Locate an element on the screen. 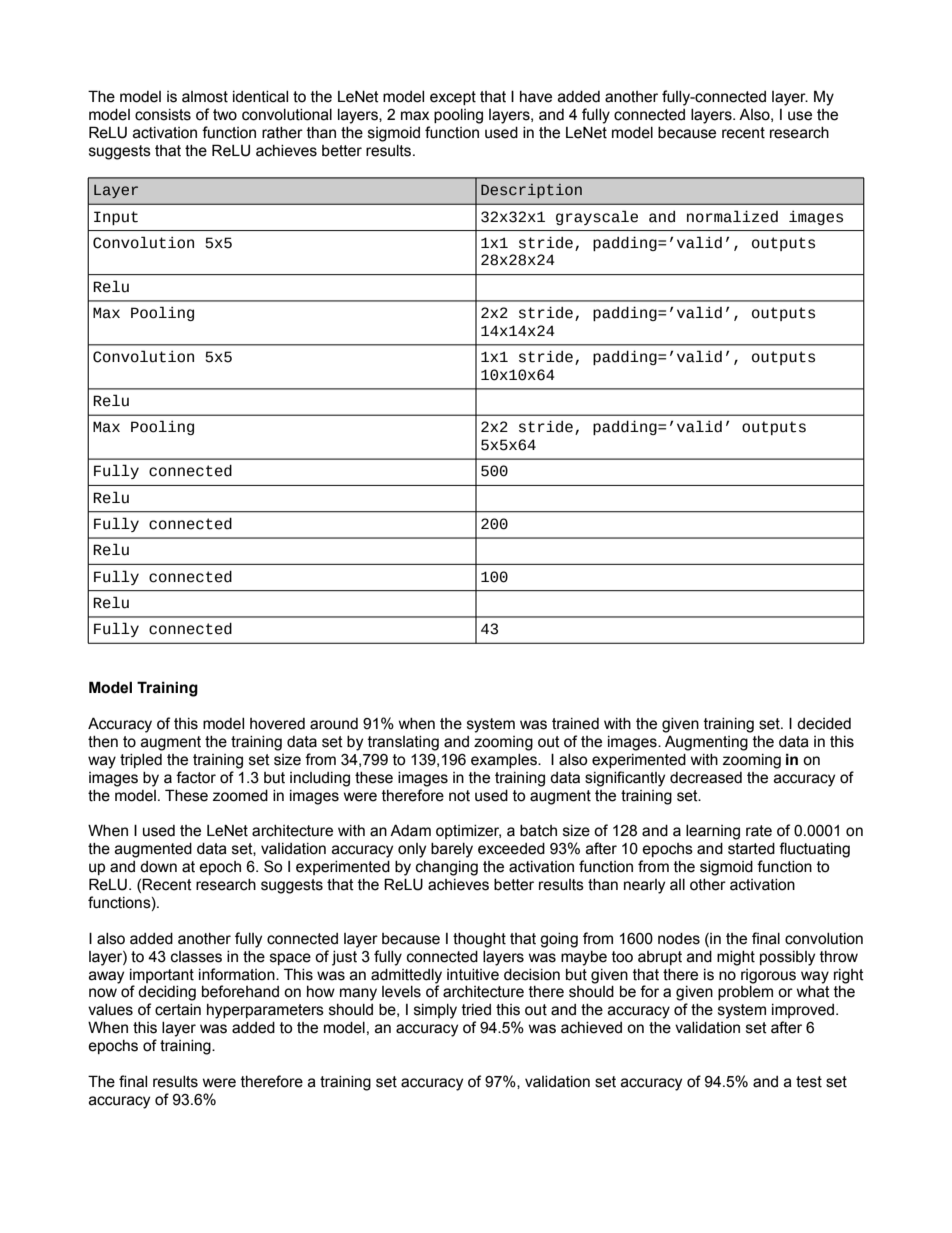 This screenshot has width=952, height=1233. down is located at coordinates (158, 867).
